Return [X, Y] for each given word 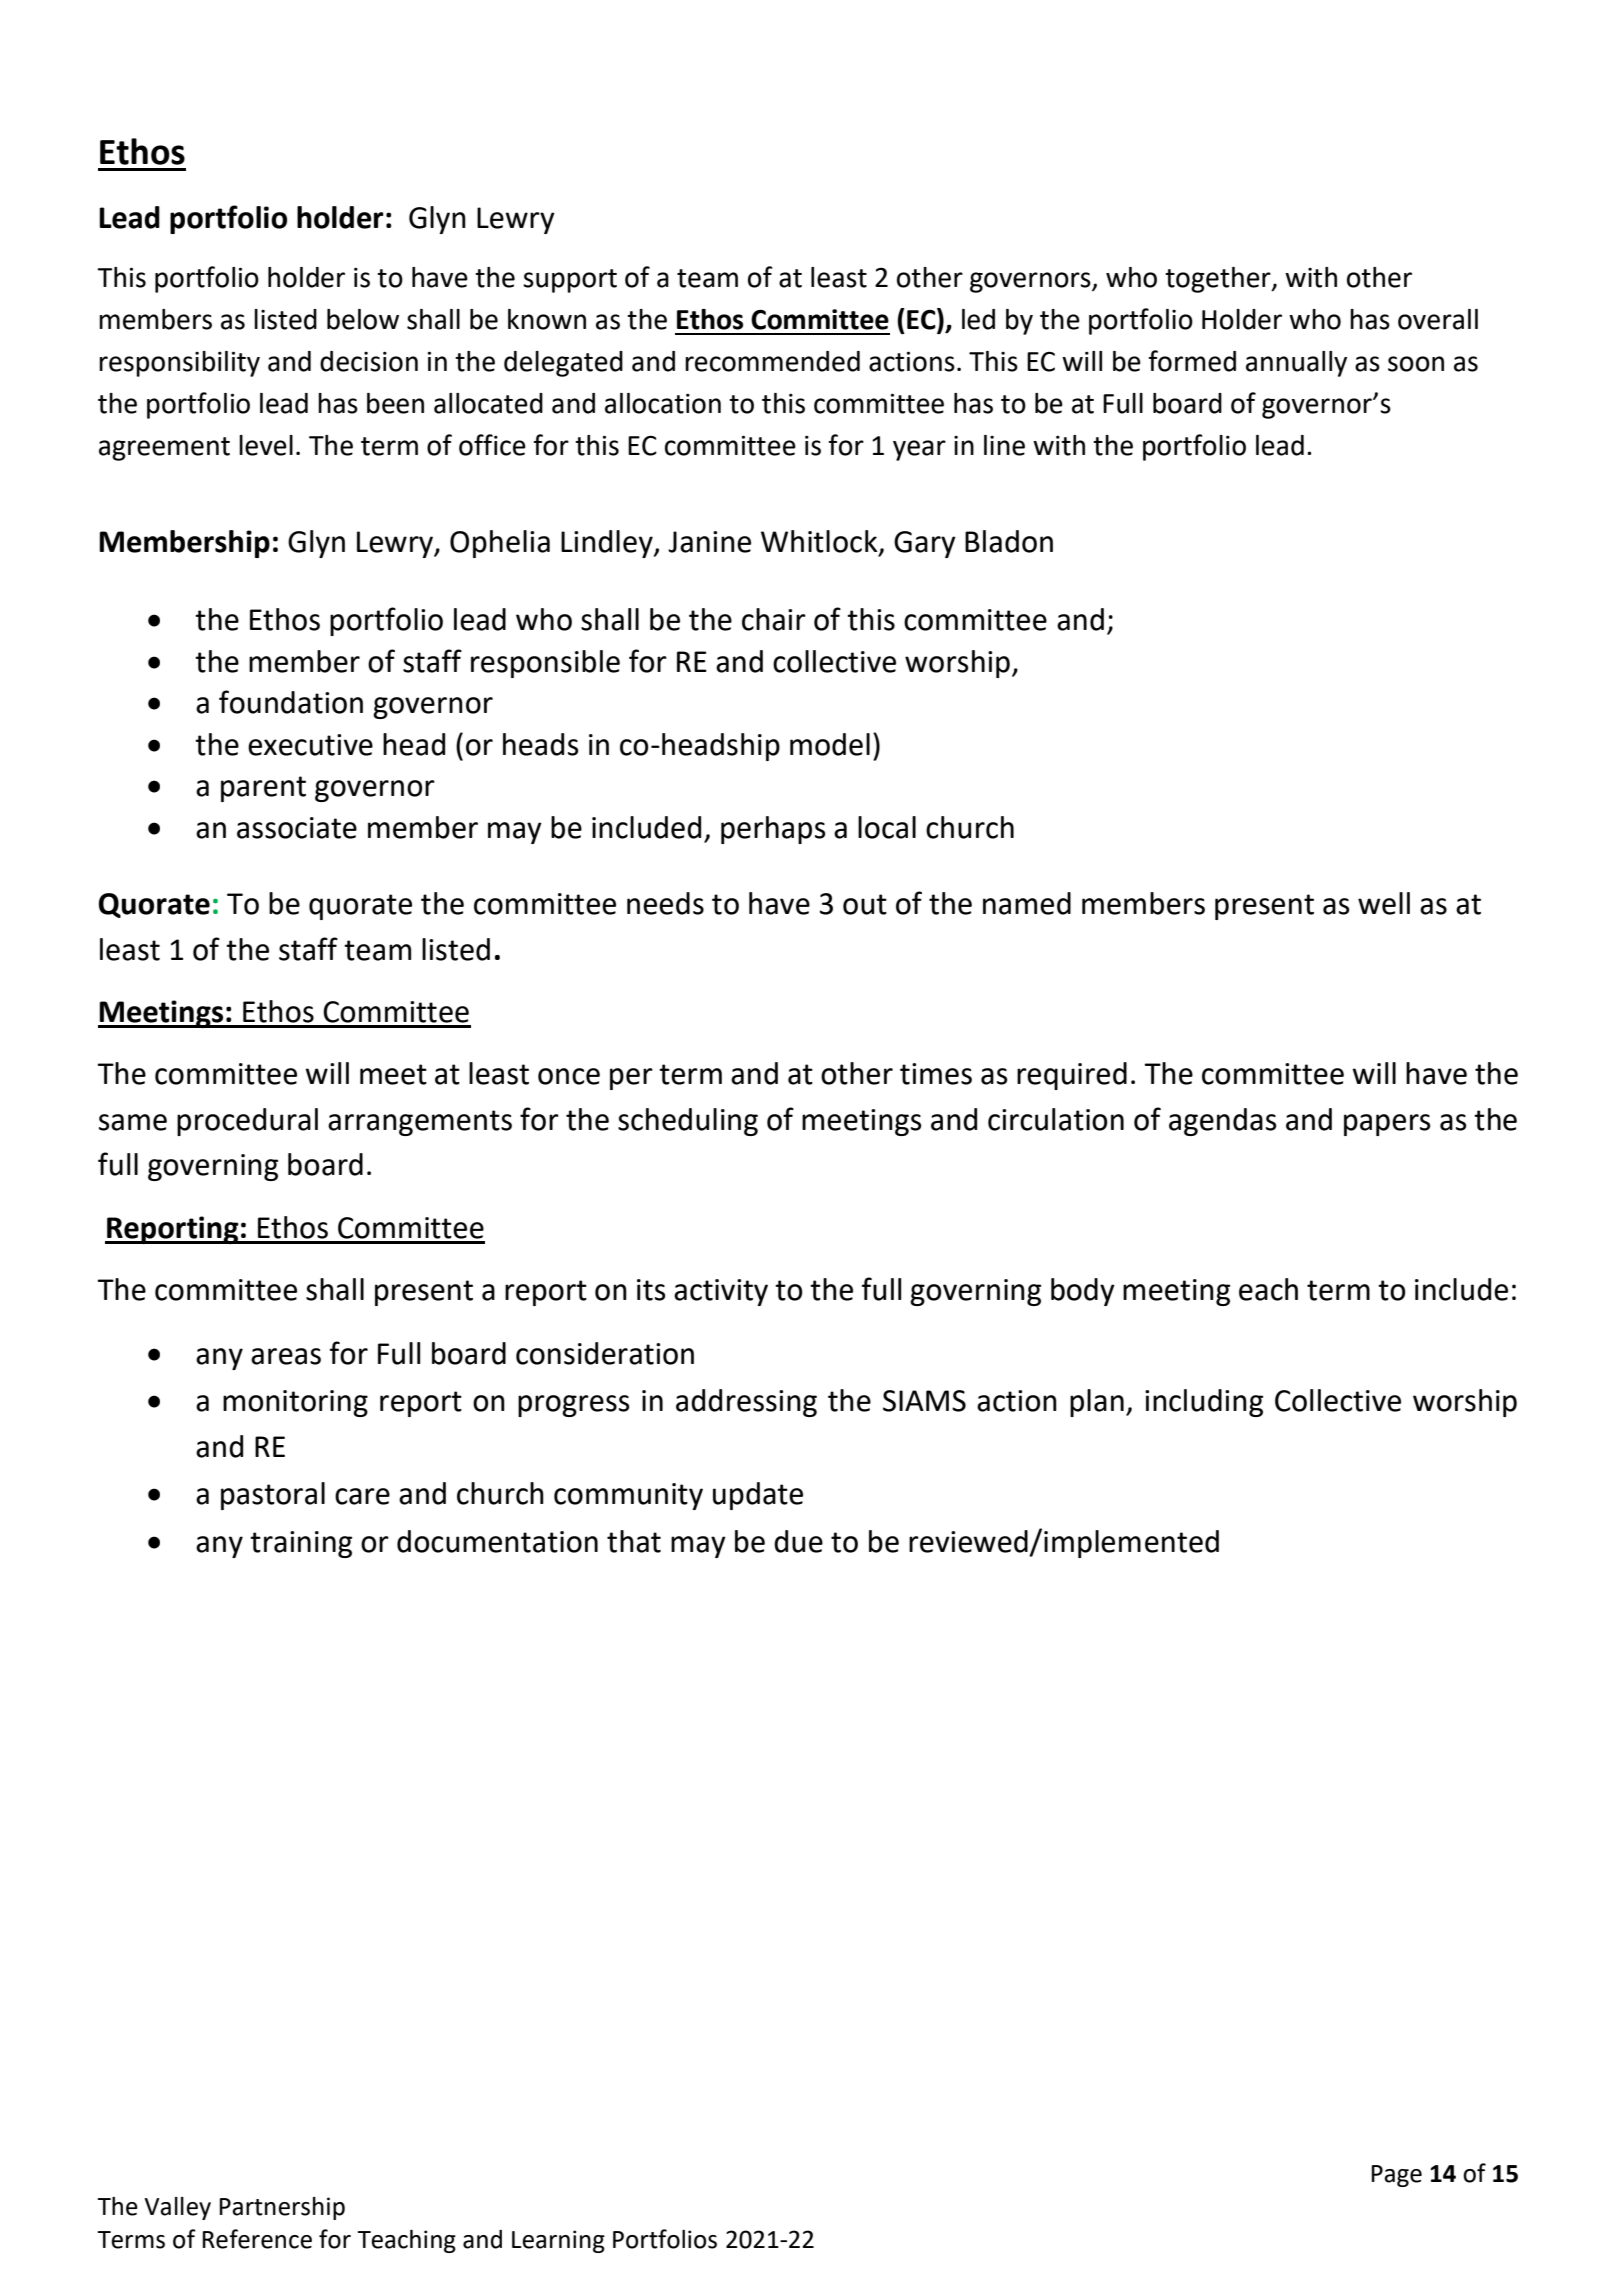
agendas [1222, 1122]
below [363, 319]
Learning [558, 2241]
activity [721, 1292]
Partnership [282, 2208]
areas [286, 1356]
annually [1296, 364]
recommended [772, 361]
